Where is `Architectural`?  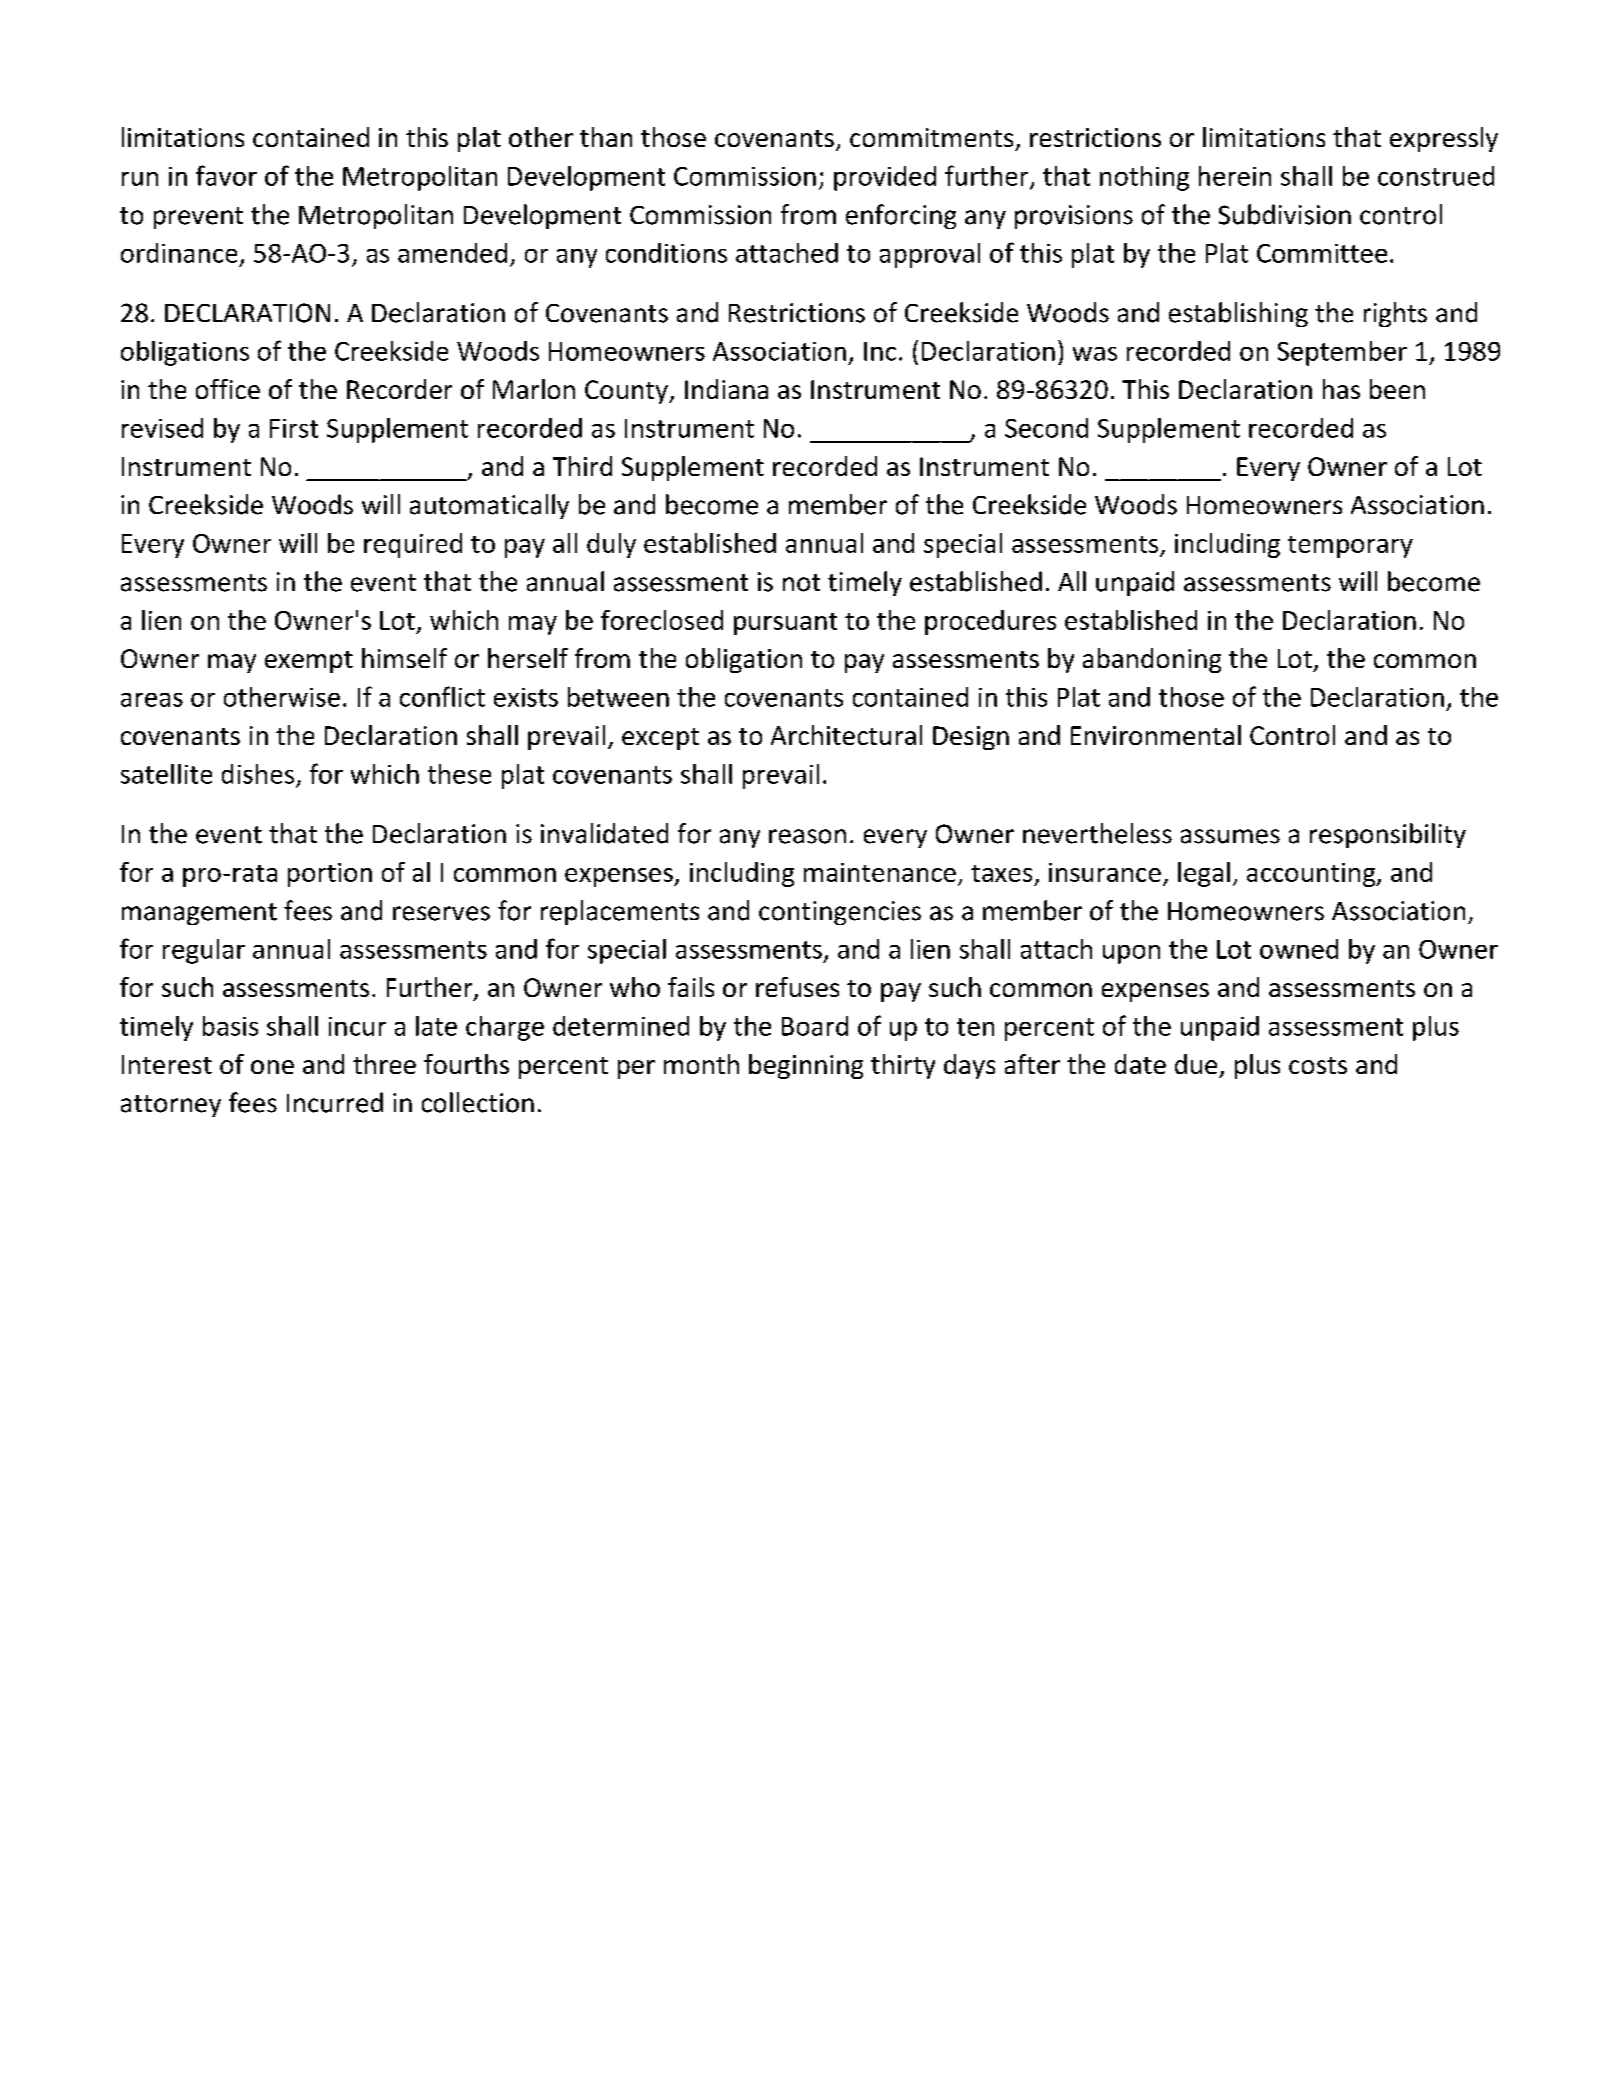
Architectural is located at coordinates (846, 735).
